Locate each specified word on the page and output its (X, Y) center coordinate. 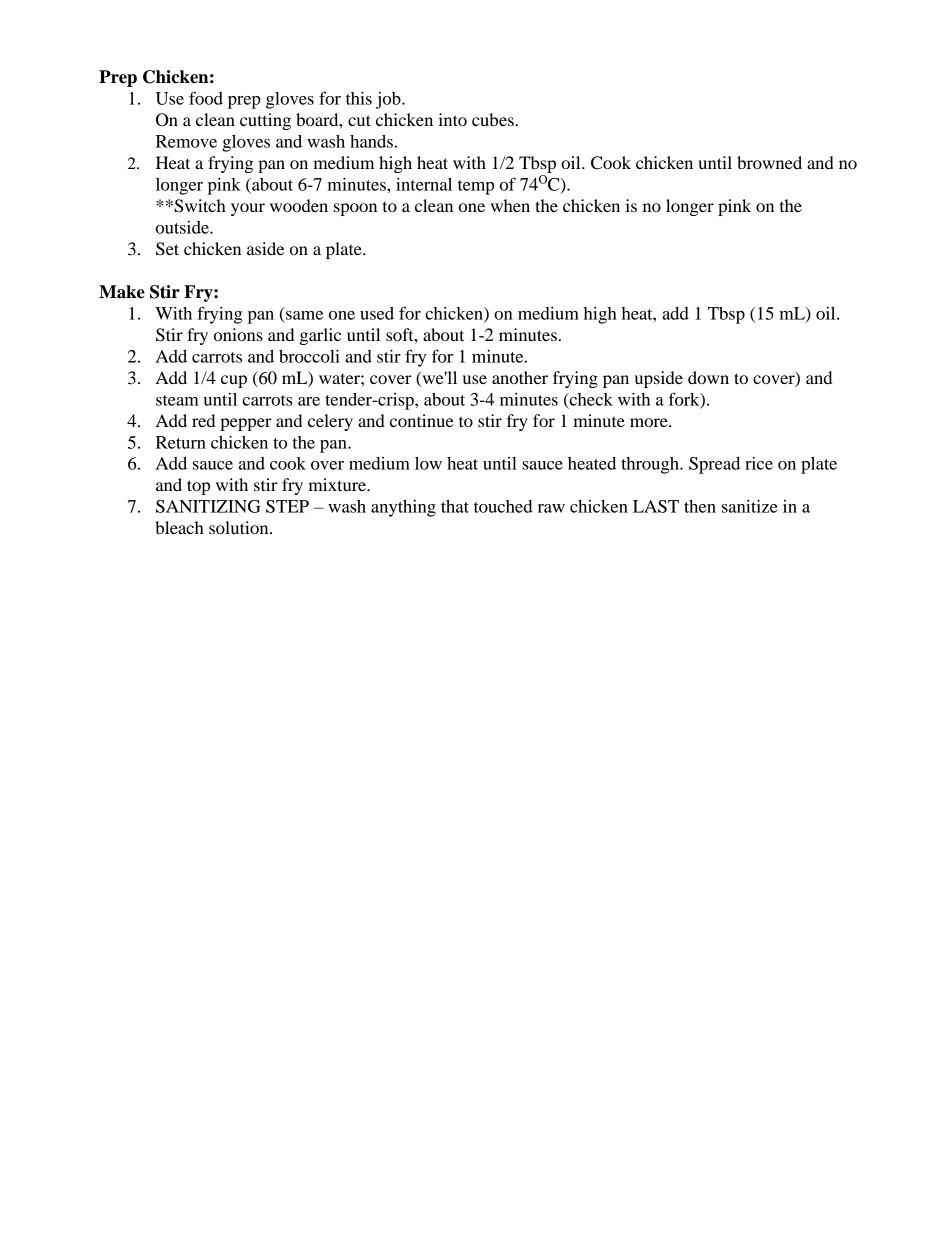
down (708, 377)
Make (122, 292)
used (377, 313)
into (452, 119)
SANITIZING (208, 506)
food (206, 98)
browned (769, 162)
